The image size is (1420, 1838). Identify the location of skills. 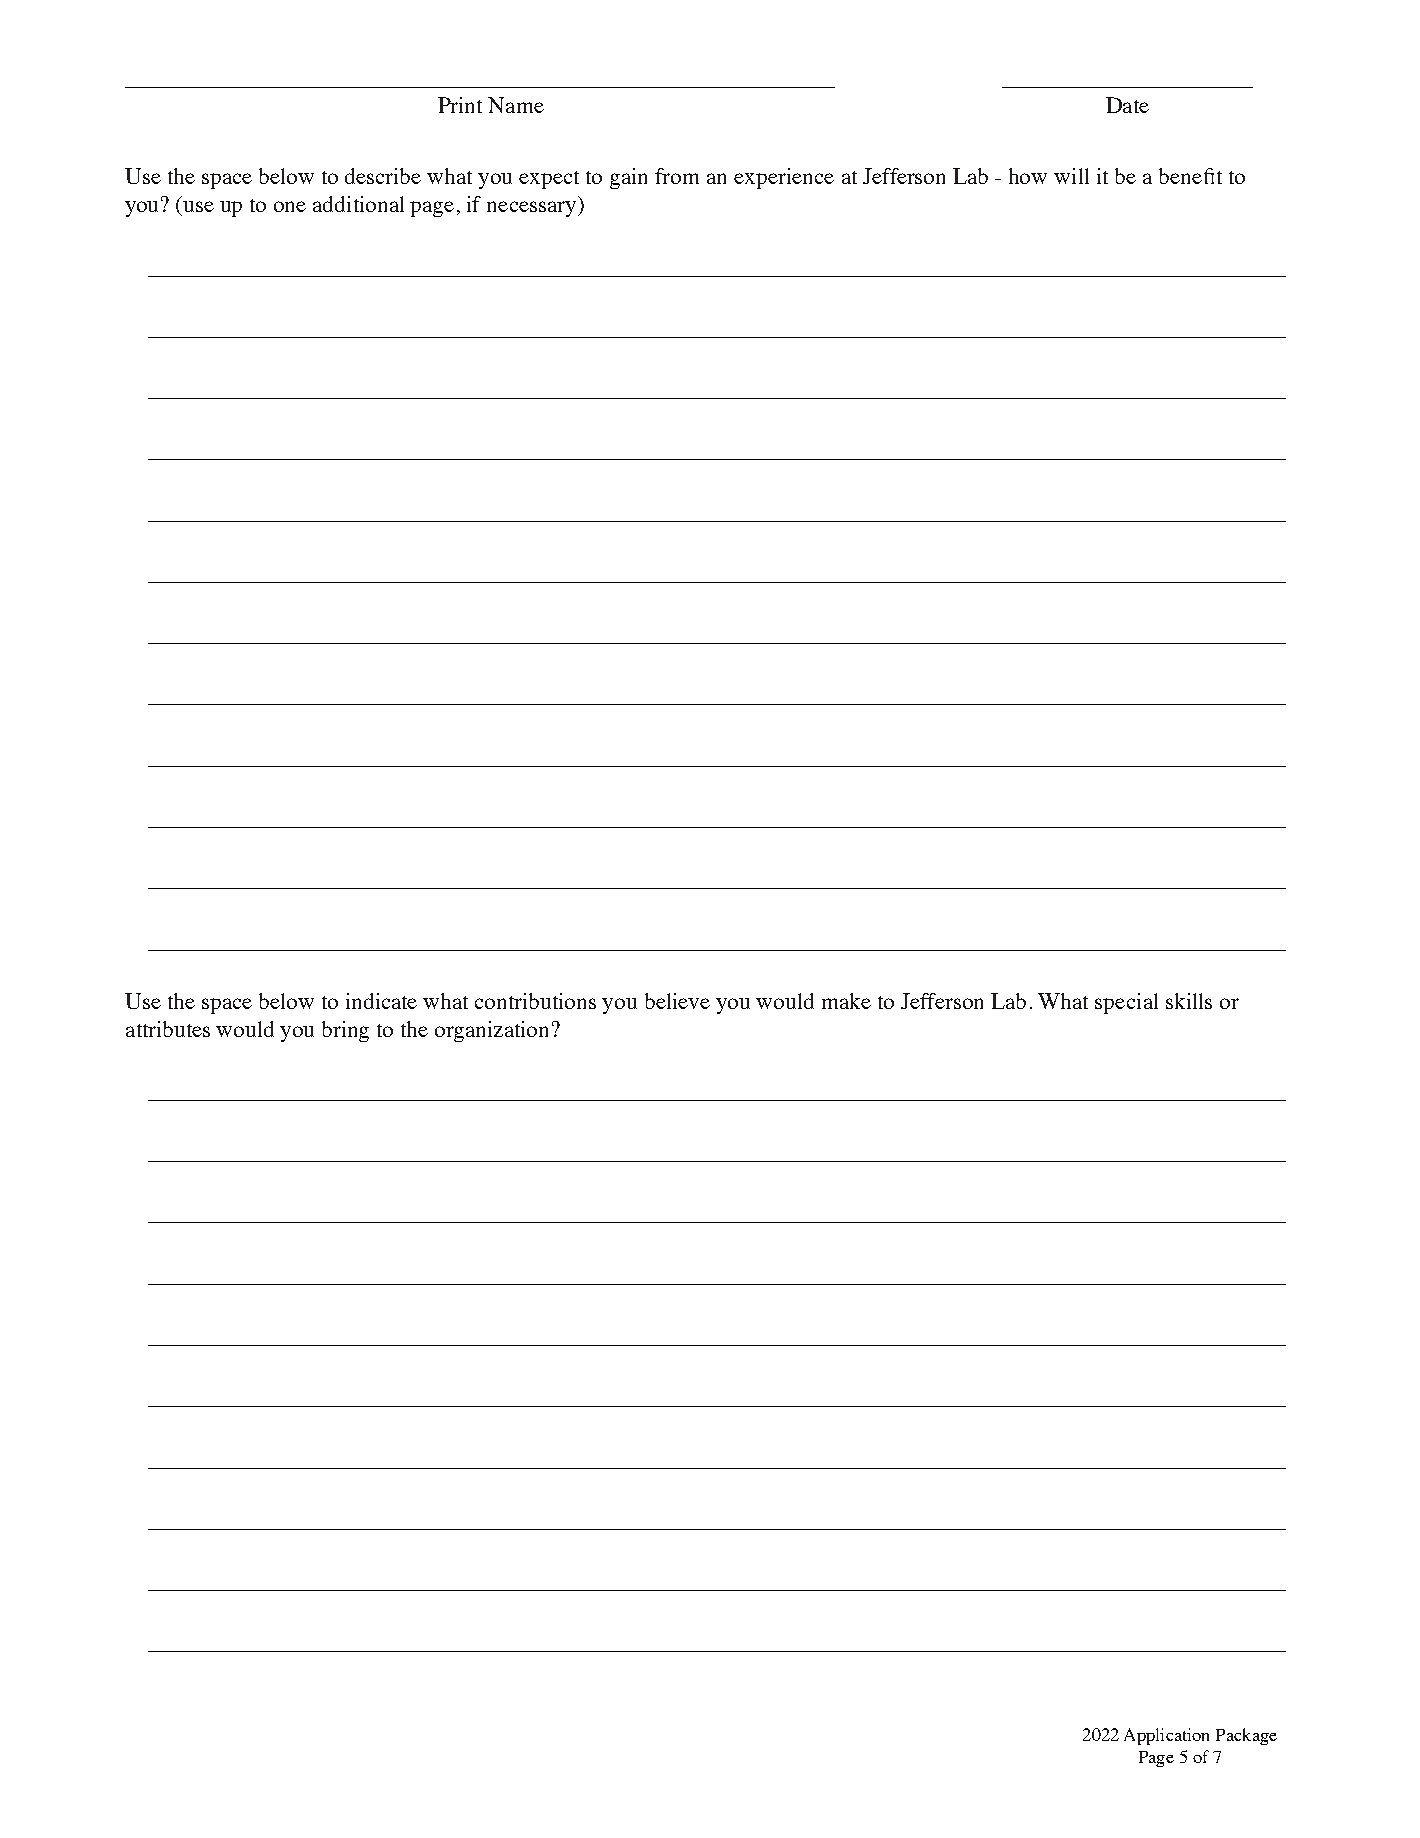
(1189, 1001).
